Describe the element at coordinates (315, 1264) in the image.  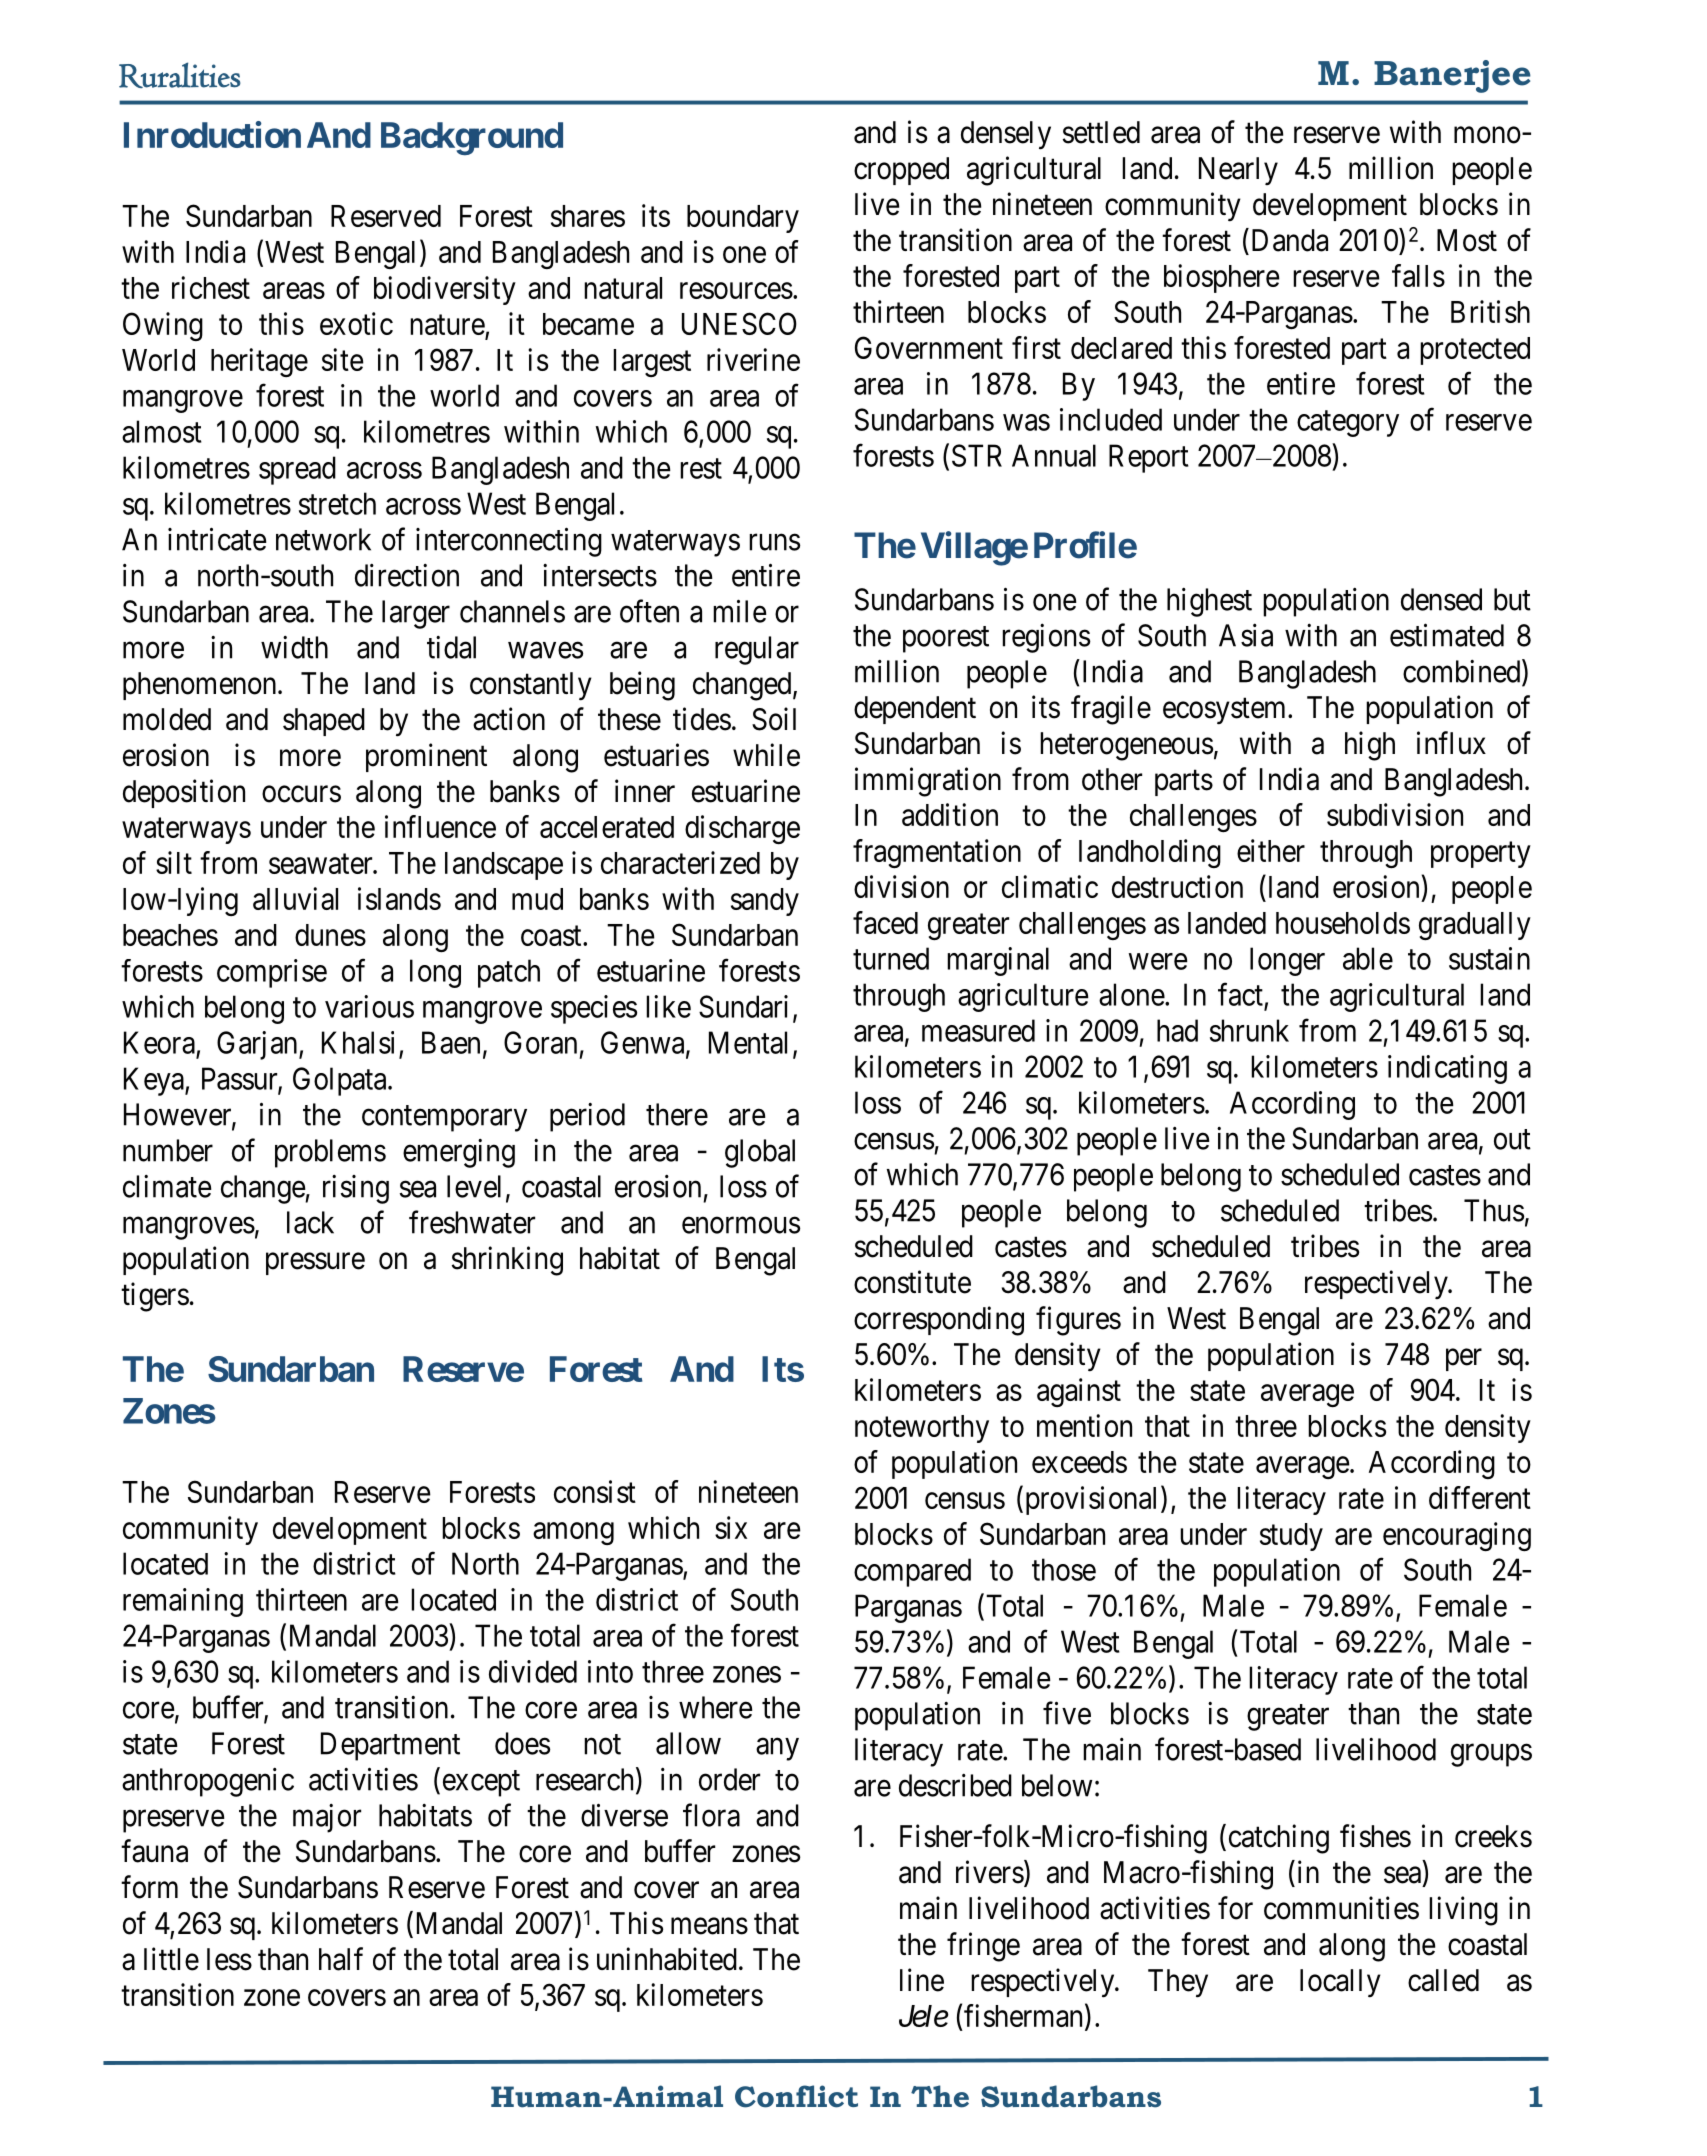
I see `pressure` at that location.
